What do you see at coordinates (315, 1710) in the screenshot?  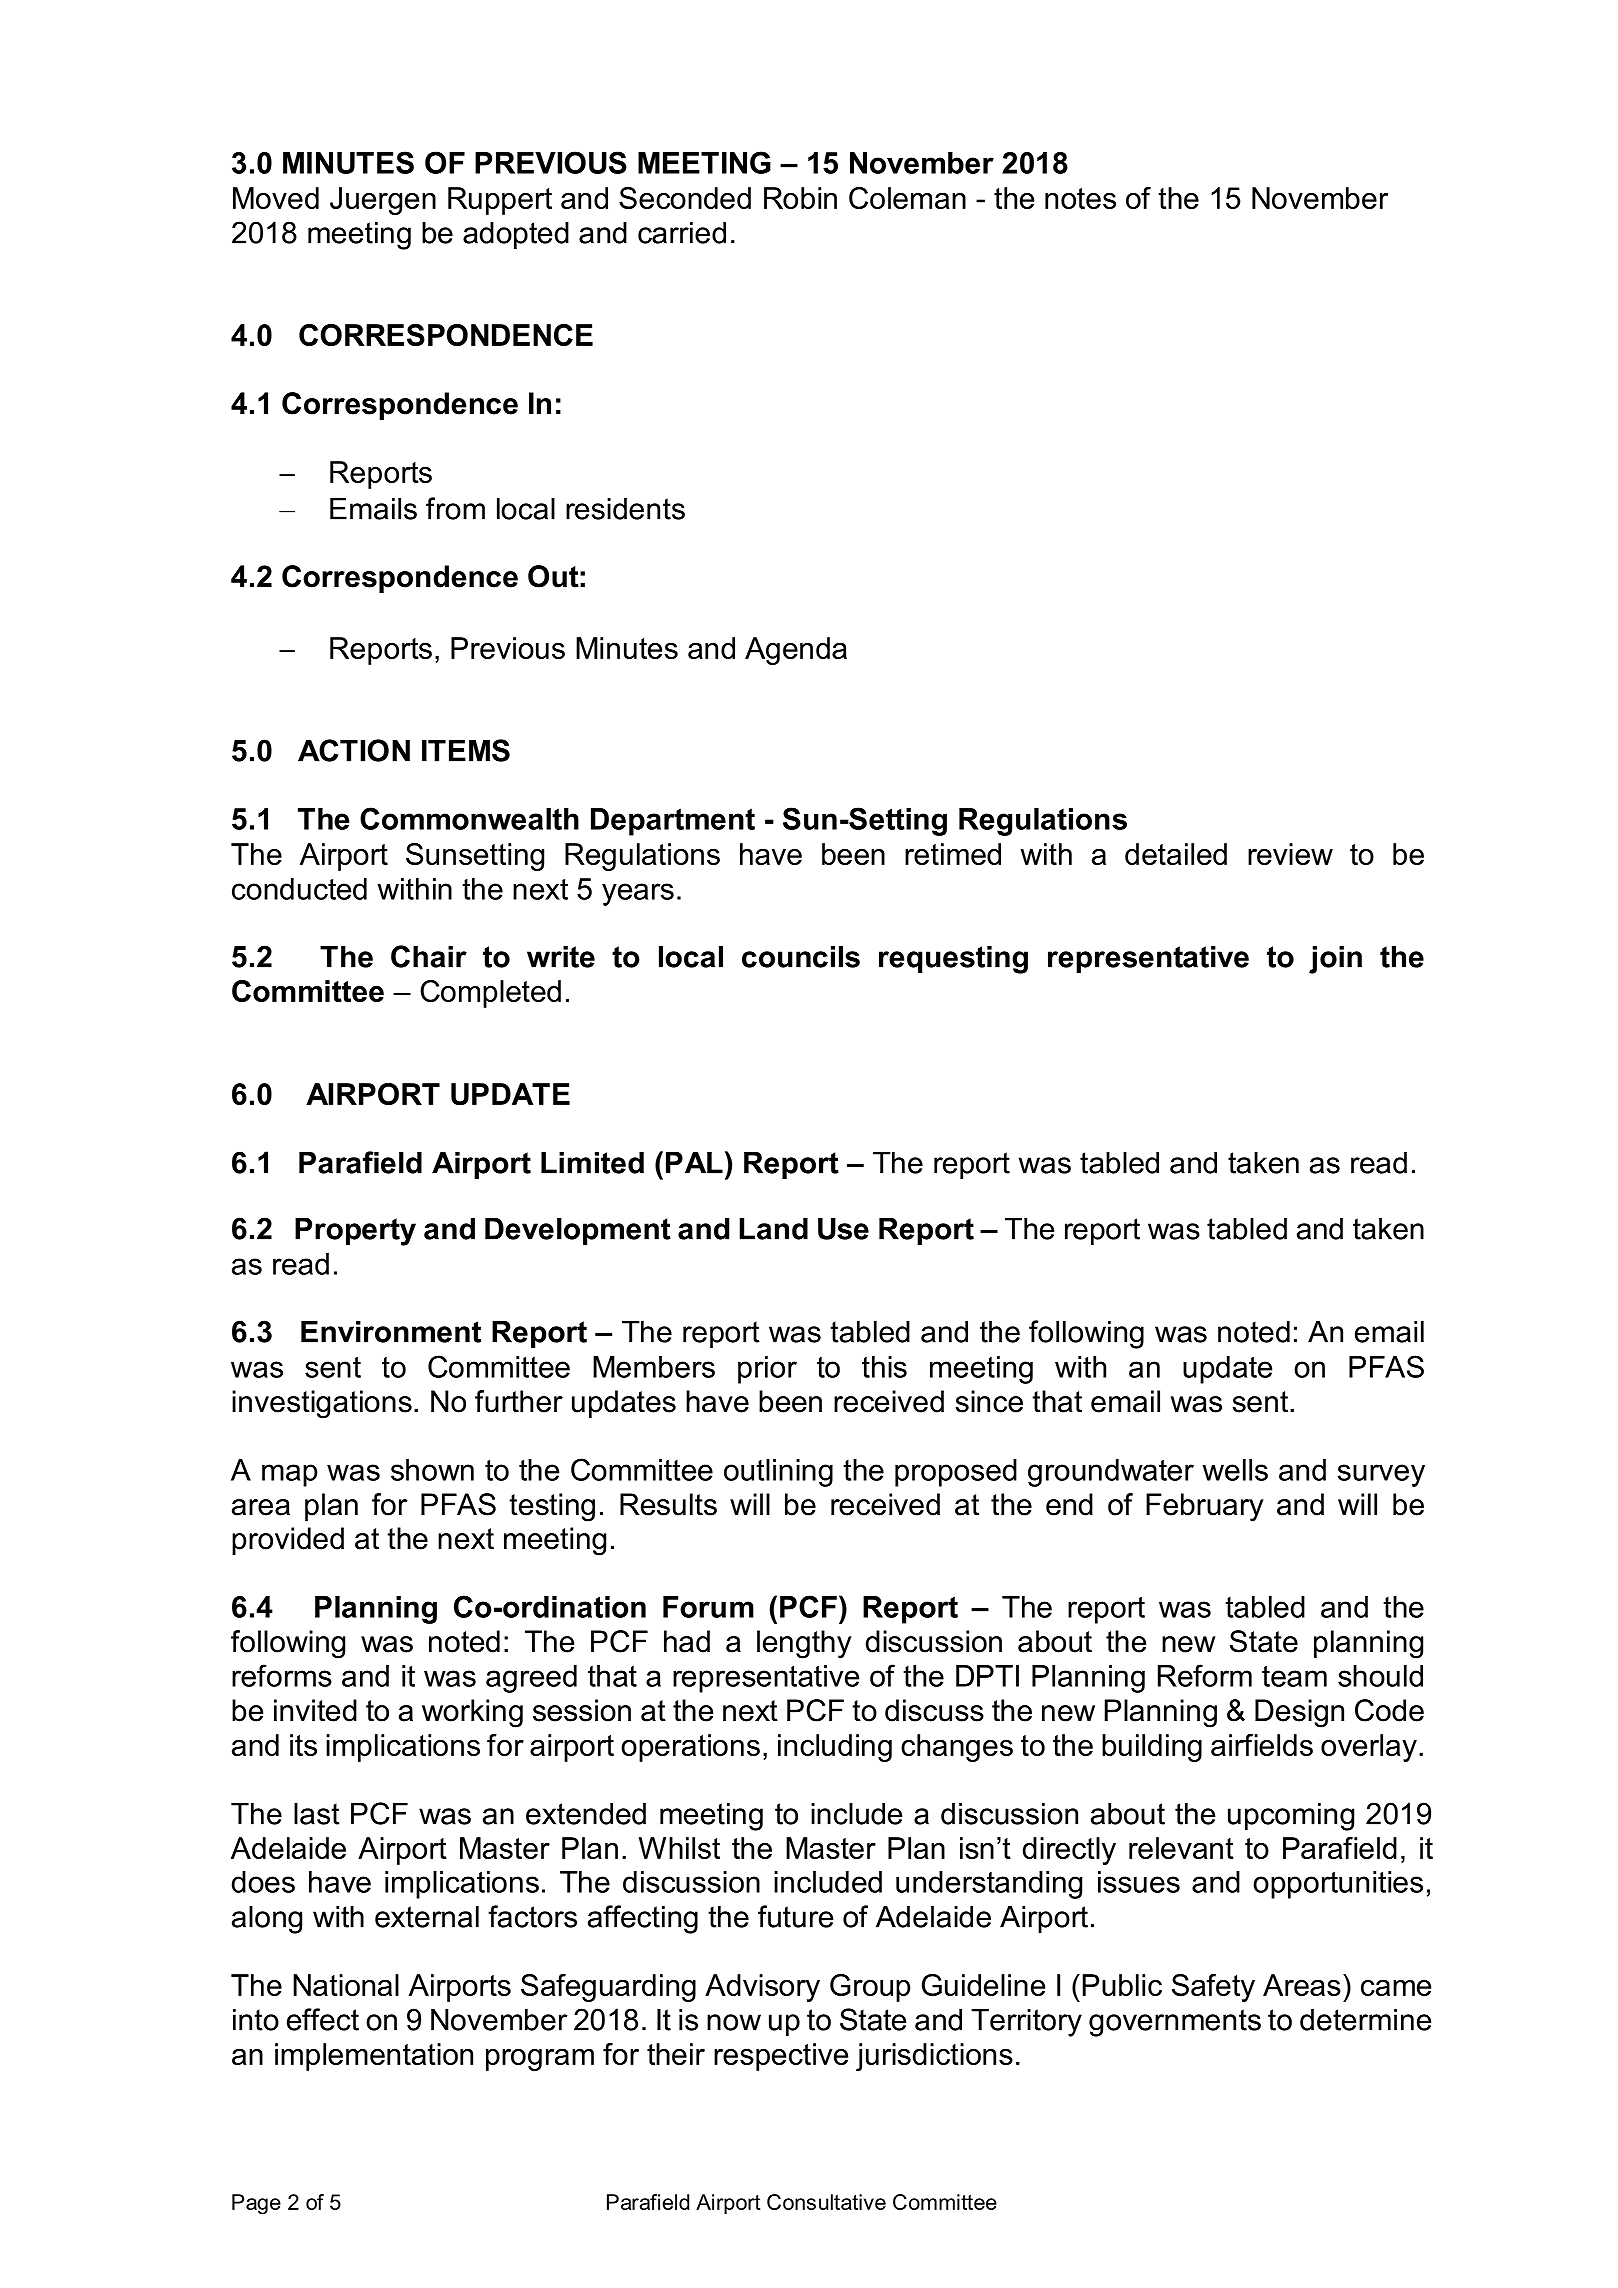 I see `invited` at bounding box center [315, 1710].
